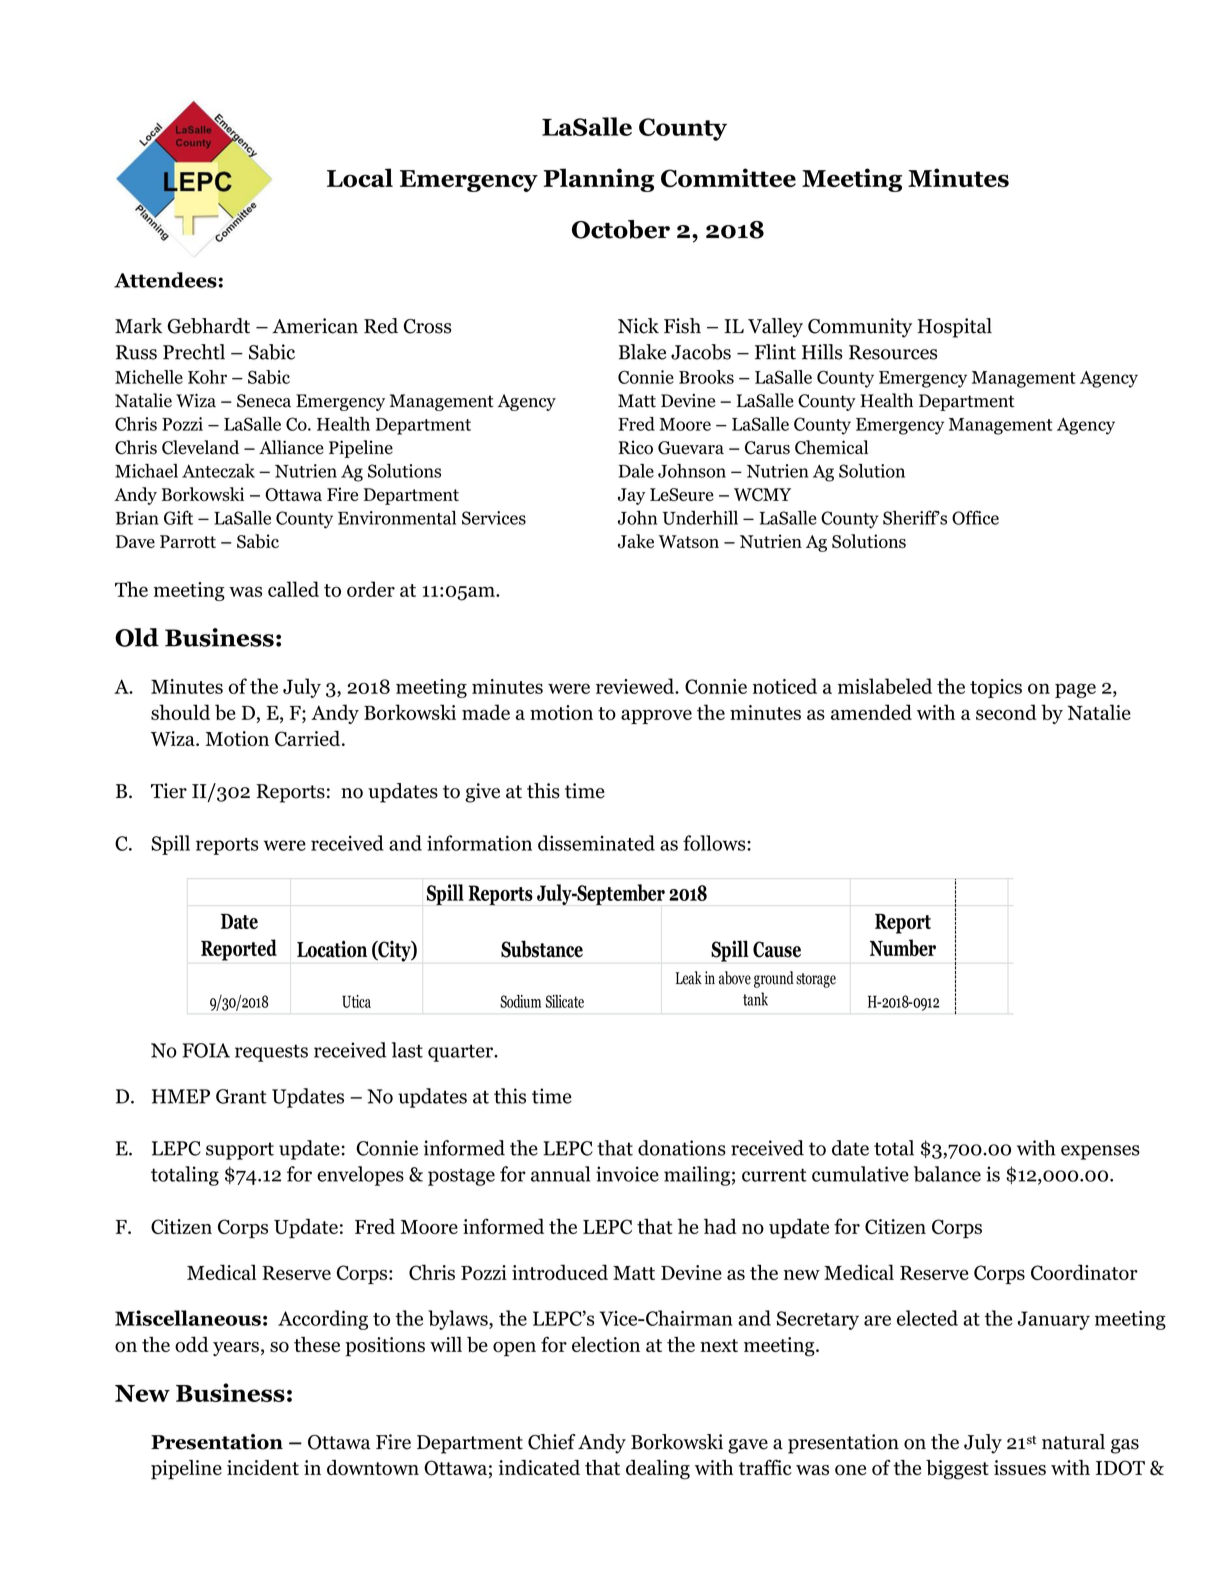  I want to click on support, so click(240, 1151).
